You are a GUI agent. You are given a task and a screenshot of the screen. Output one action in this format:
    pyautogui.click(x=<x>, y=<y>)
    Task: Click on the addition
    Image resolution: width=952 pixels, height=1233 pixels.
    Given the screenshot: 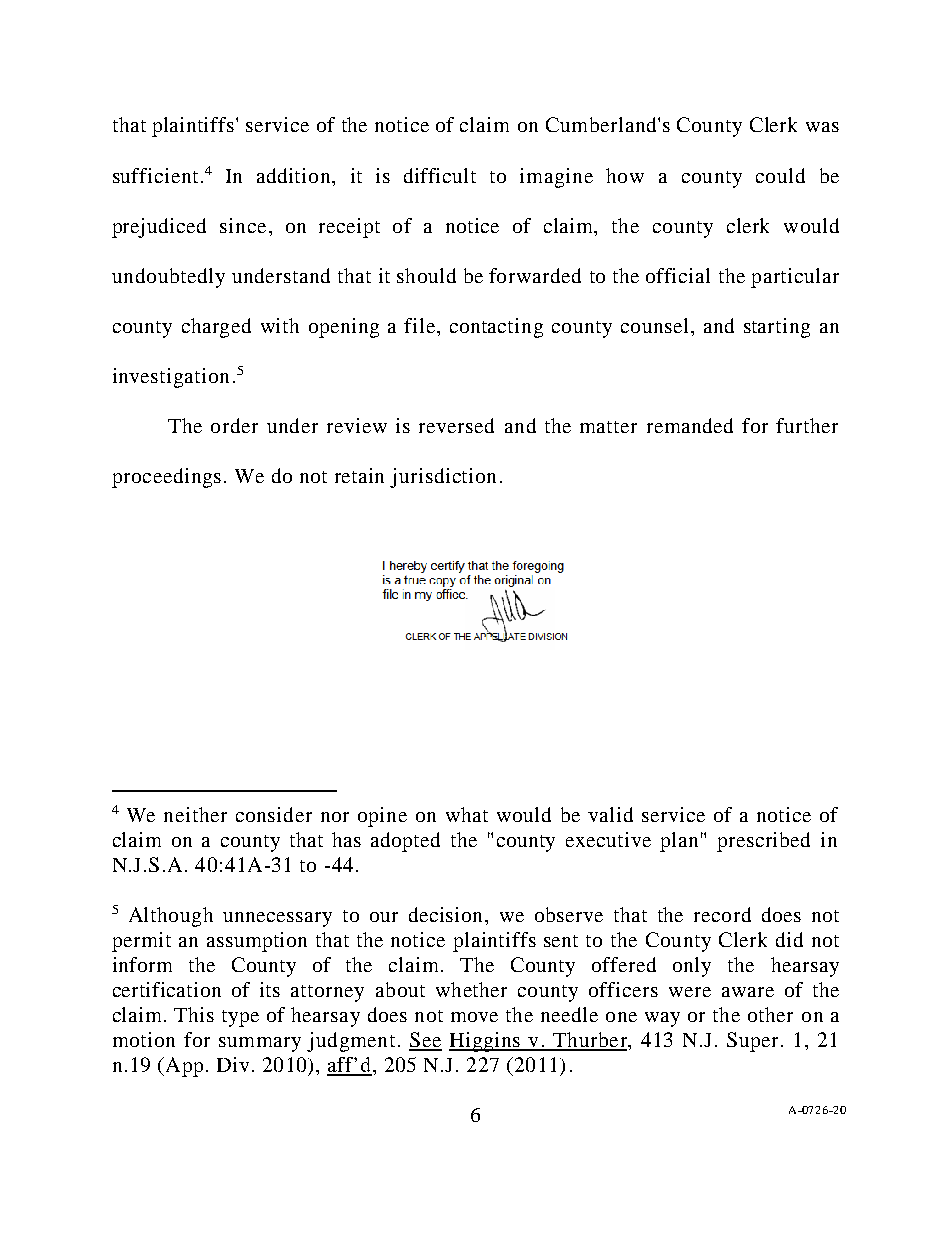 What is the action you would take?
    pyautogui.click(x=295, y=175)
